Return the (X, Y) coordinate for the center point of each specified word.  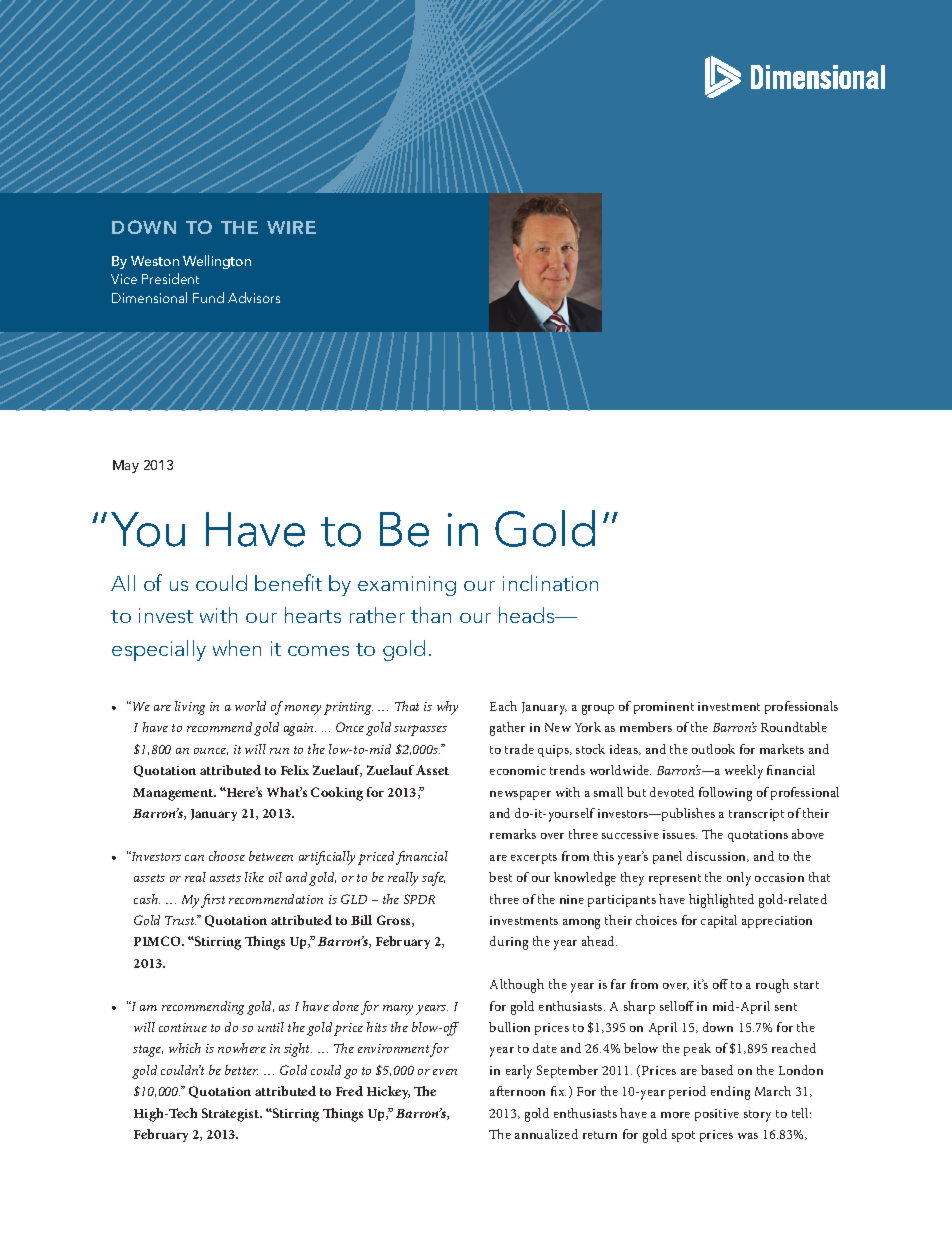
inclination (550, 583)
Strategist (231, 1115)
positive (717, 1115)
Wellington (217, 262)
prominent (664, 708)
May (126, 466)
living (190, 708)
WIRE (291, 227)
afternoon (517, 1091)
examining (407, 586)
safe (433, 879)
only (739, 879)
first (213, 901)
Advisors (254, 297)
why (447, 708)
